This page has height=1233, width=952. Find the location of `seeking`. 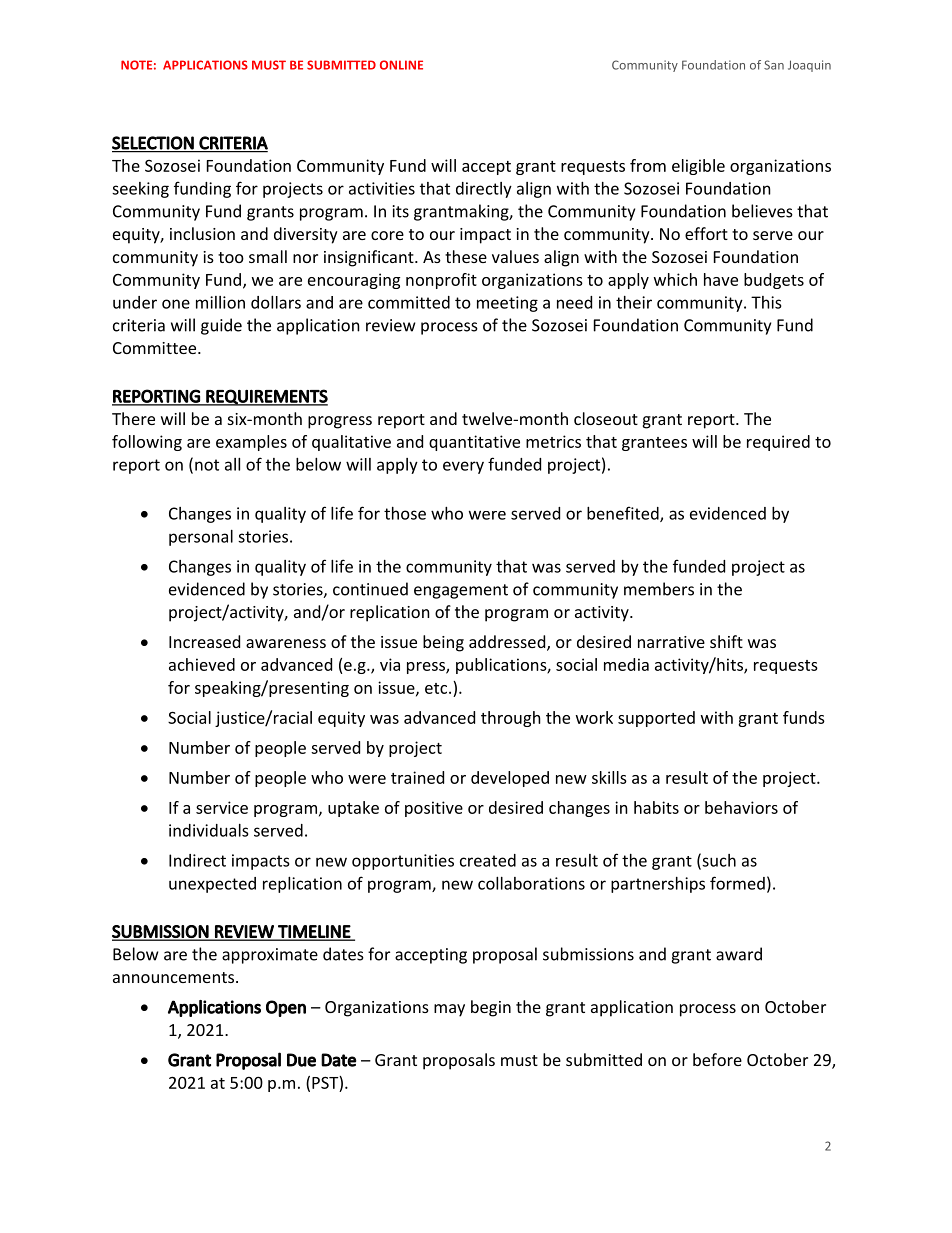

seeking is located at coordinates (140, 190).
